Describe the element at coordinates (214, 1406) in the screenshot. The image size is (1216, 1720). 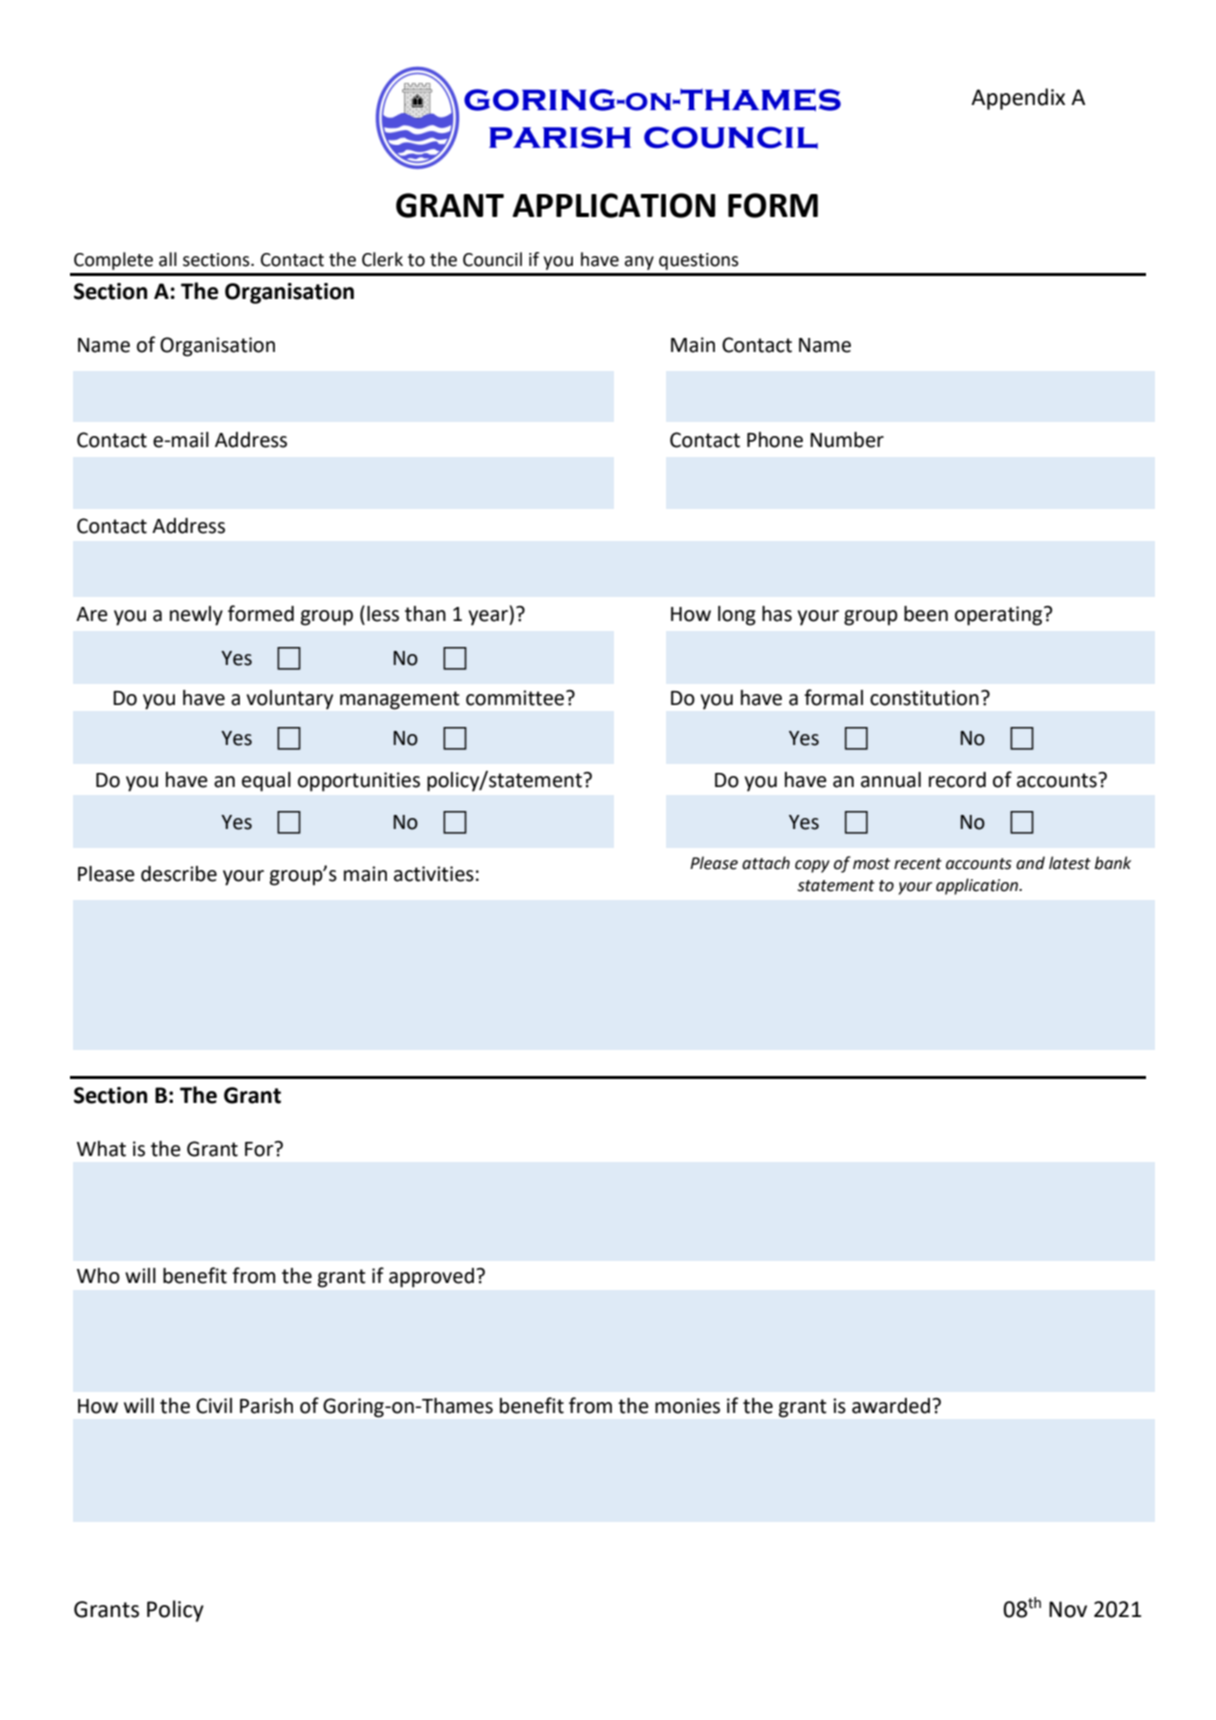
I see `Civil` at that location.
